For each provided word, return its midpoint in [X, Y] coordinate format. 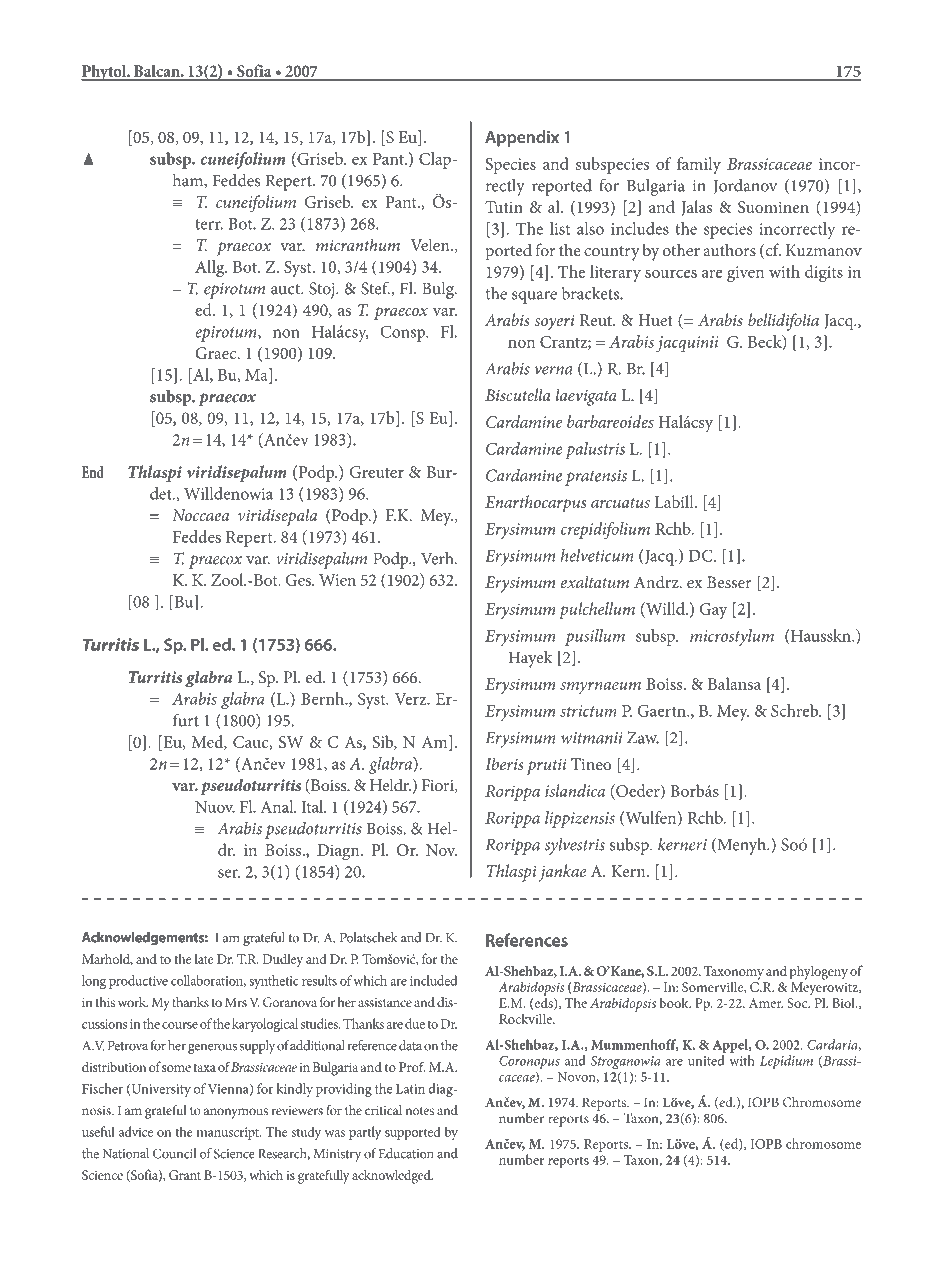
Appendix [522, 138]
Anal [278, 806]
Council [174, 1153]
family [699, 165]
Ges [299, 580]
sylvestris [574, 846]
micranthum [358, 244]
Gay [714, 611]
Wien [337, 580]
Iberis [504, 764]
